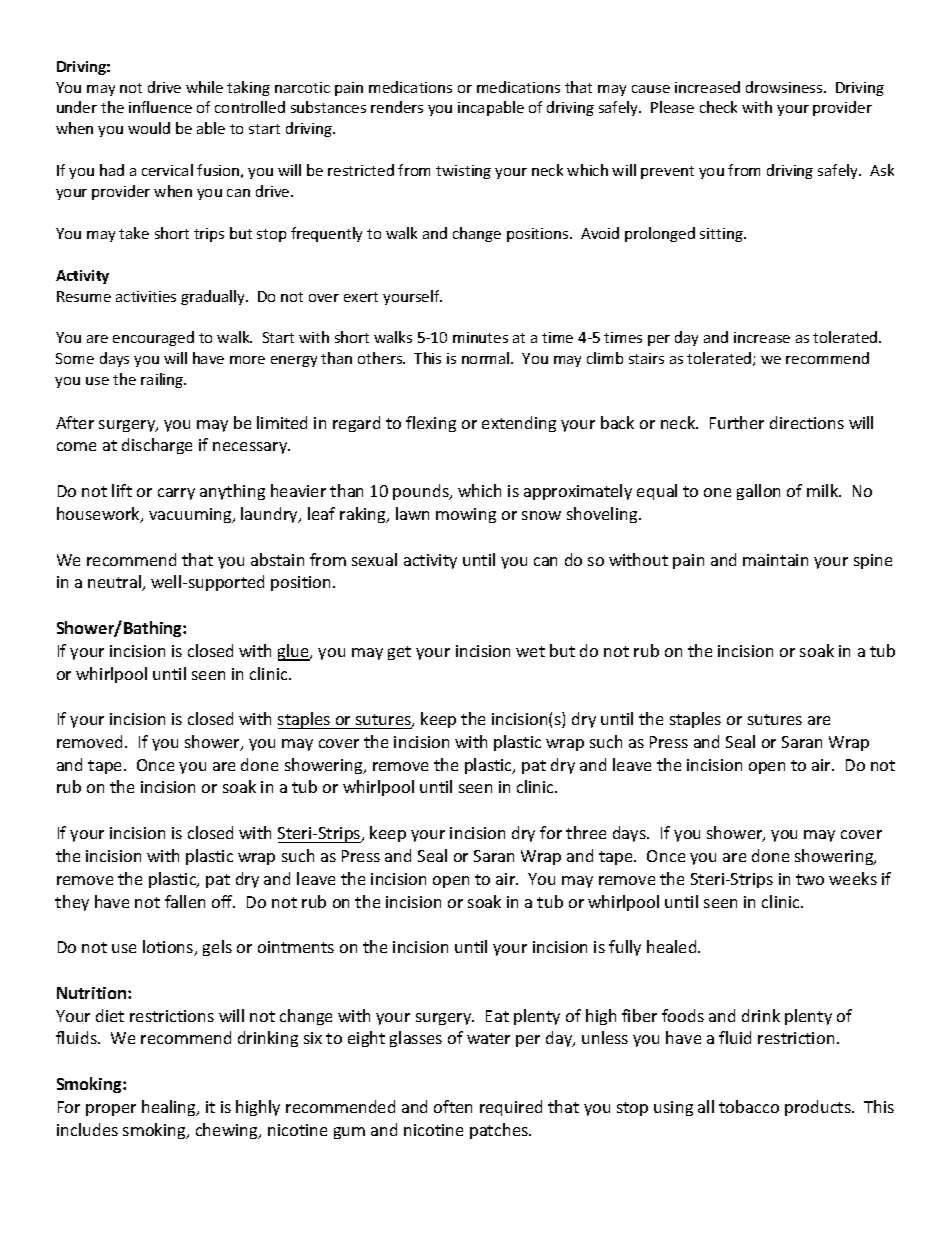 This document has width=952, height=1233. What do you see at coordinates (185, 901) in the document?
I see `fallen` at bounding box center [185, 901].
